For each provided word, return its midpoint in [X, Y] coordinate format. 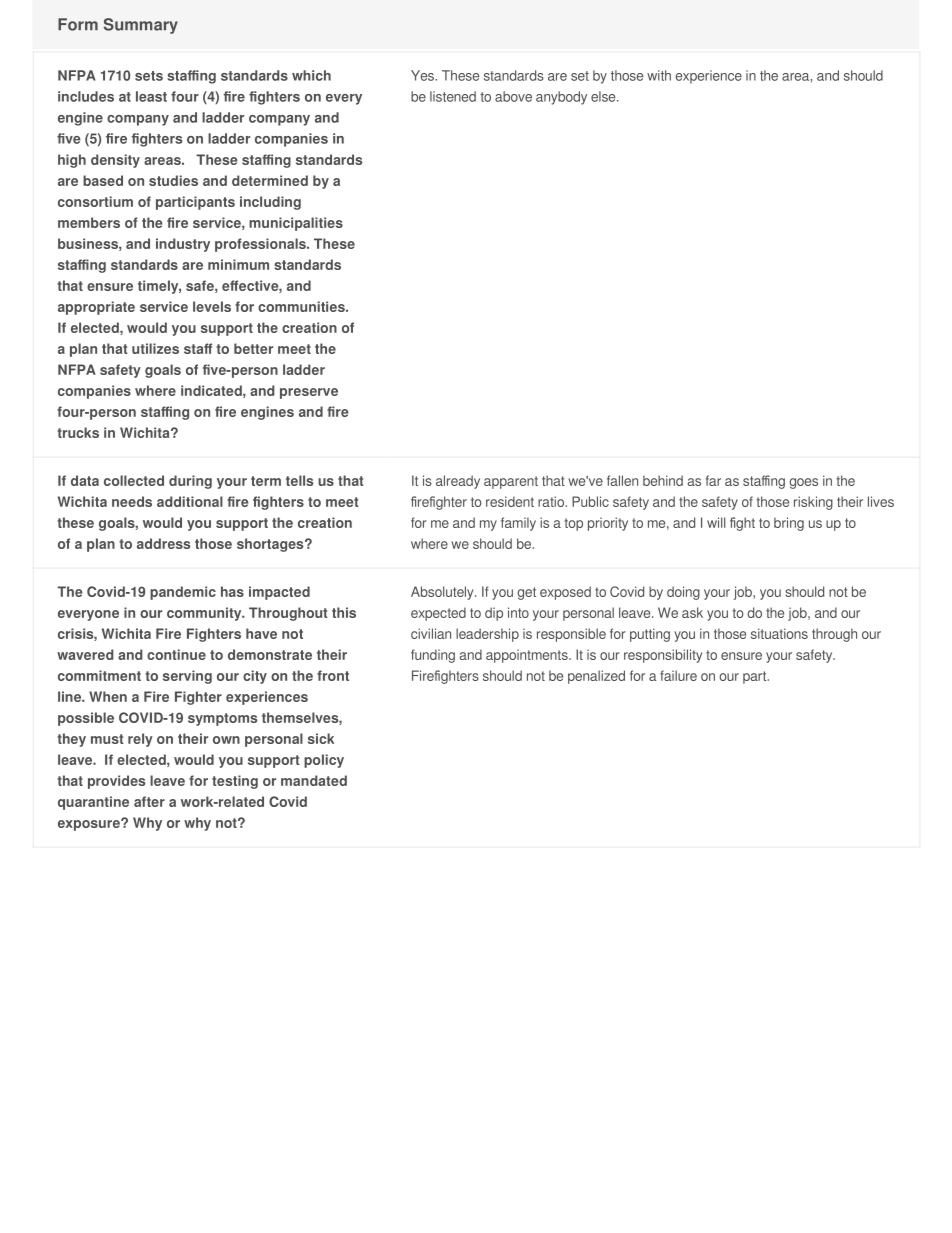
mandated [314, 780]
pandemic [183, 593]
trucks [78, 432]
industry [183, 245]
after [149, 801]
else [604, 96]
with [659, 75]
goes [803, 483]
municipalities [296, 224]
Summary [141, 26]
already [458, 482]
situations [779, 633]
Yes [424, 75]
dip [494, 614]
